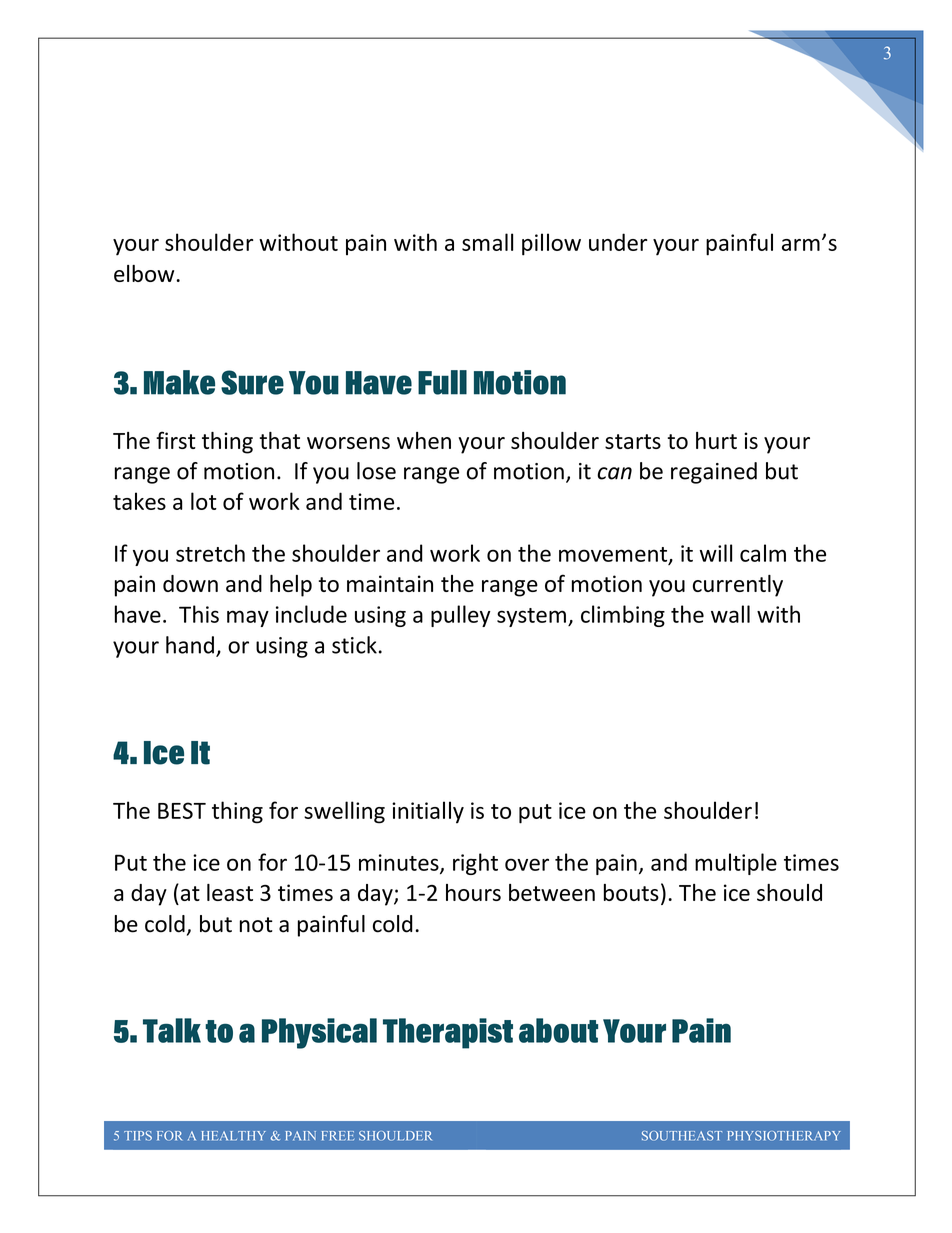 The image size is (952, 1233). Describe the element at coordinates (682, 1136) in the screenshot. I see `SOUTHEAST` at that location.
